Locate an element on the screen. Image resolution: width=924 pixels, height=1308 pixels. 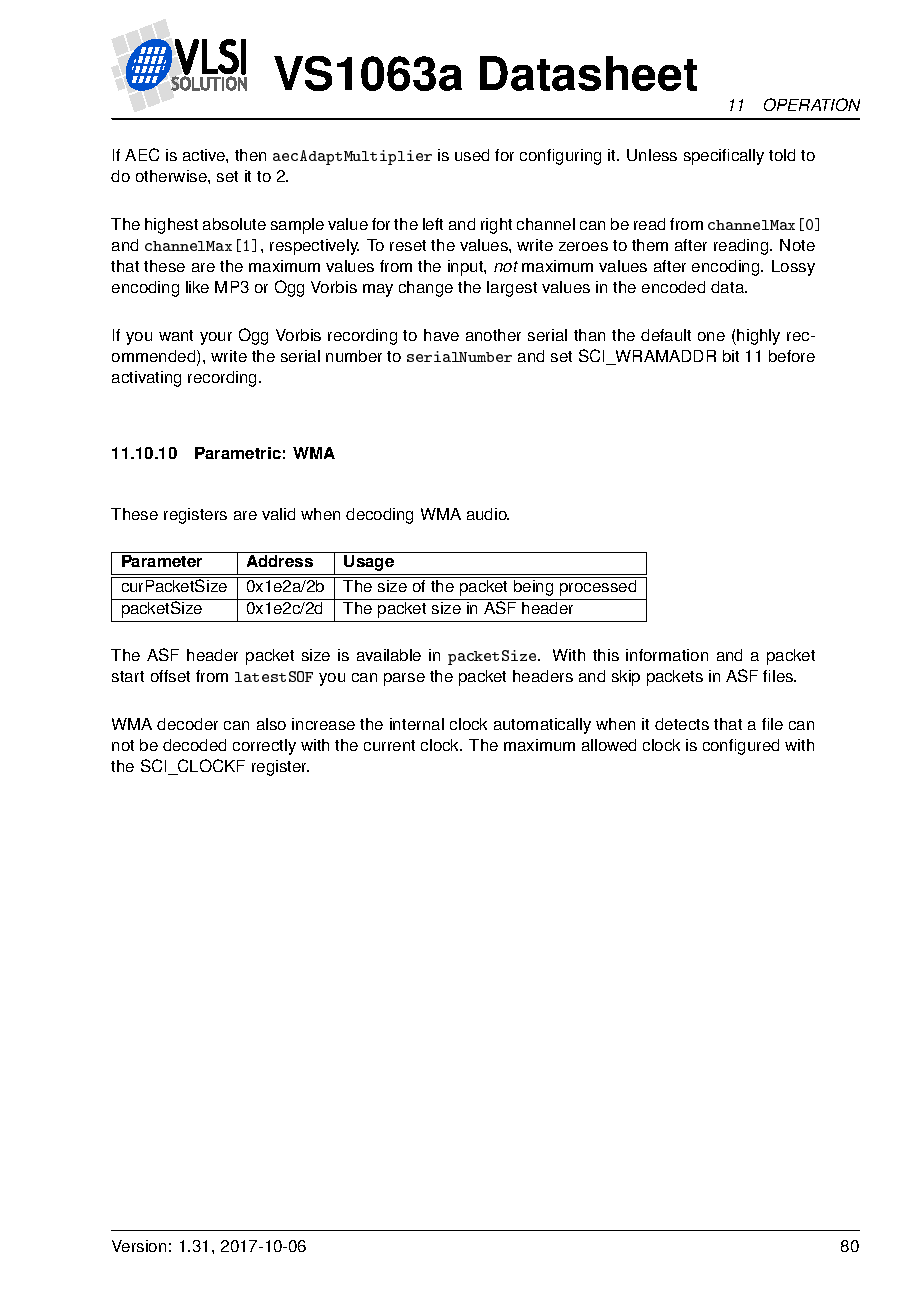
valid is located at coordinates (278, 514).
